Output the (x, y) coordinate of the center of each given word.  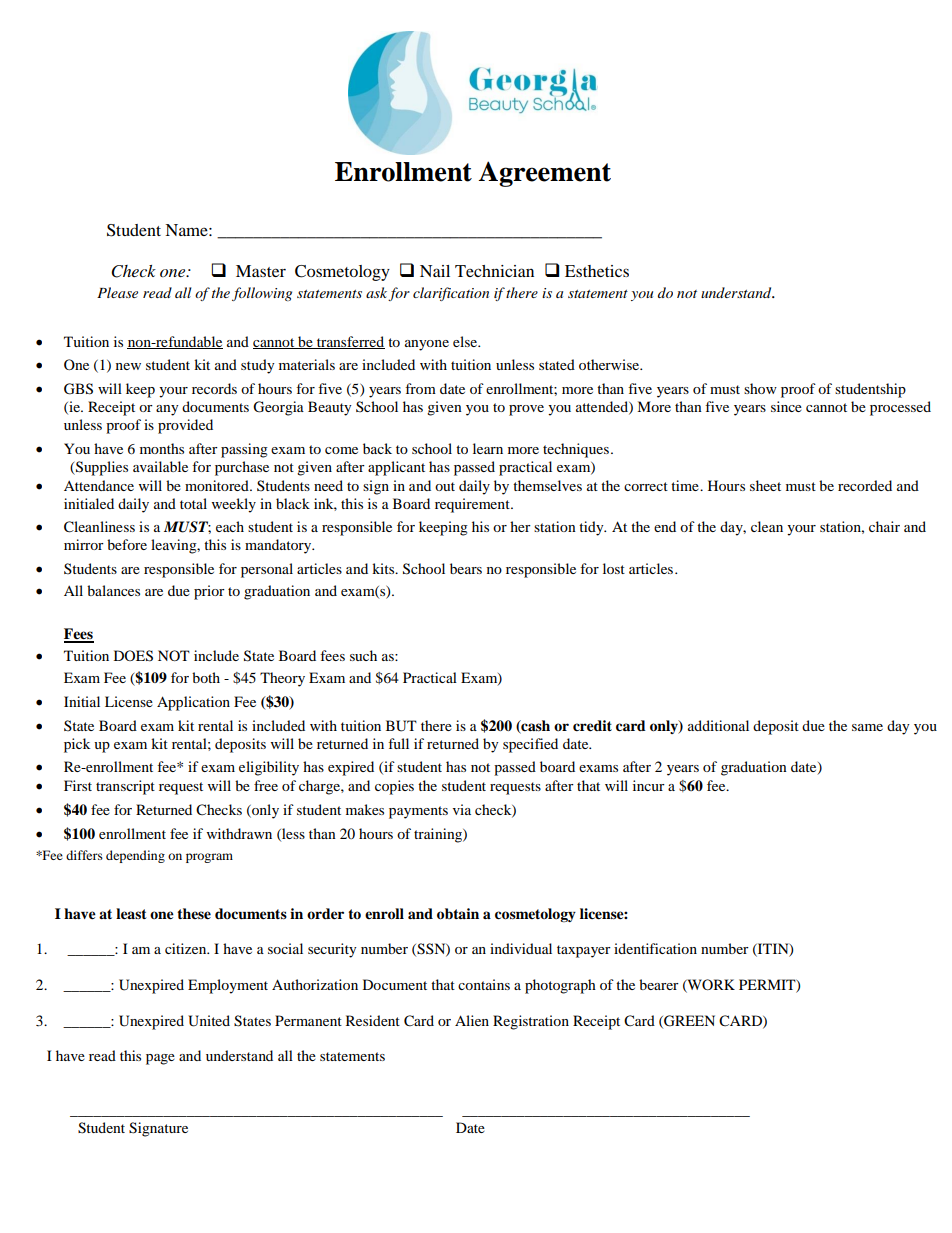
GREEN (688, 1021)
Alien (472, 1020)
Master (261, 271)
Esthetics (597, 271)
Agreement (544, 174)
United (209, 1021)
